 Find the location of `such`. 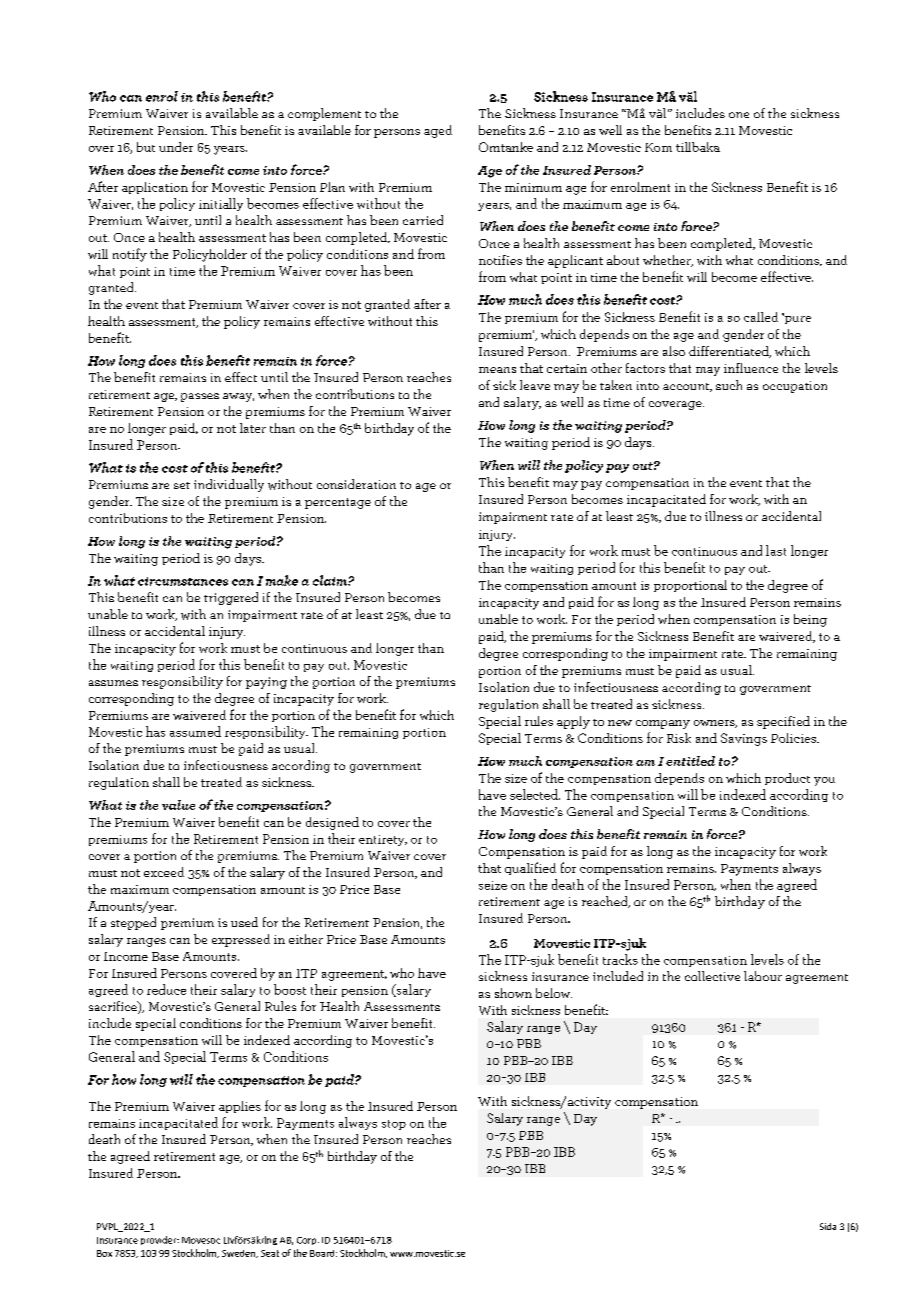

such is located at coordinates (729, 385).
